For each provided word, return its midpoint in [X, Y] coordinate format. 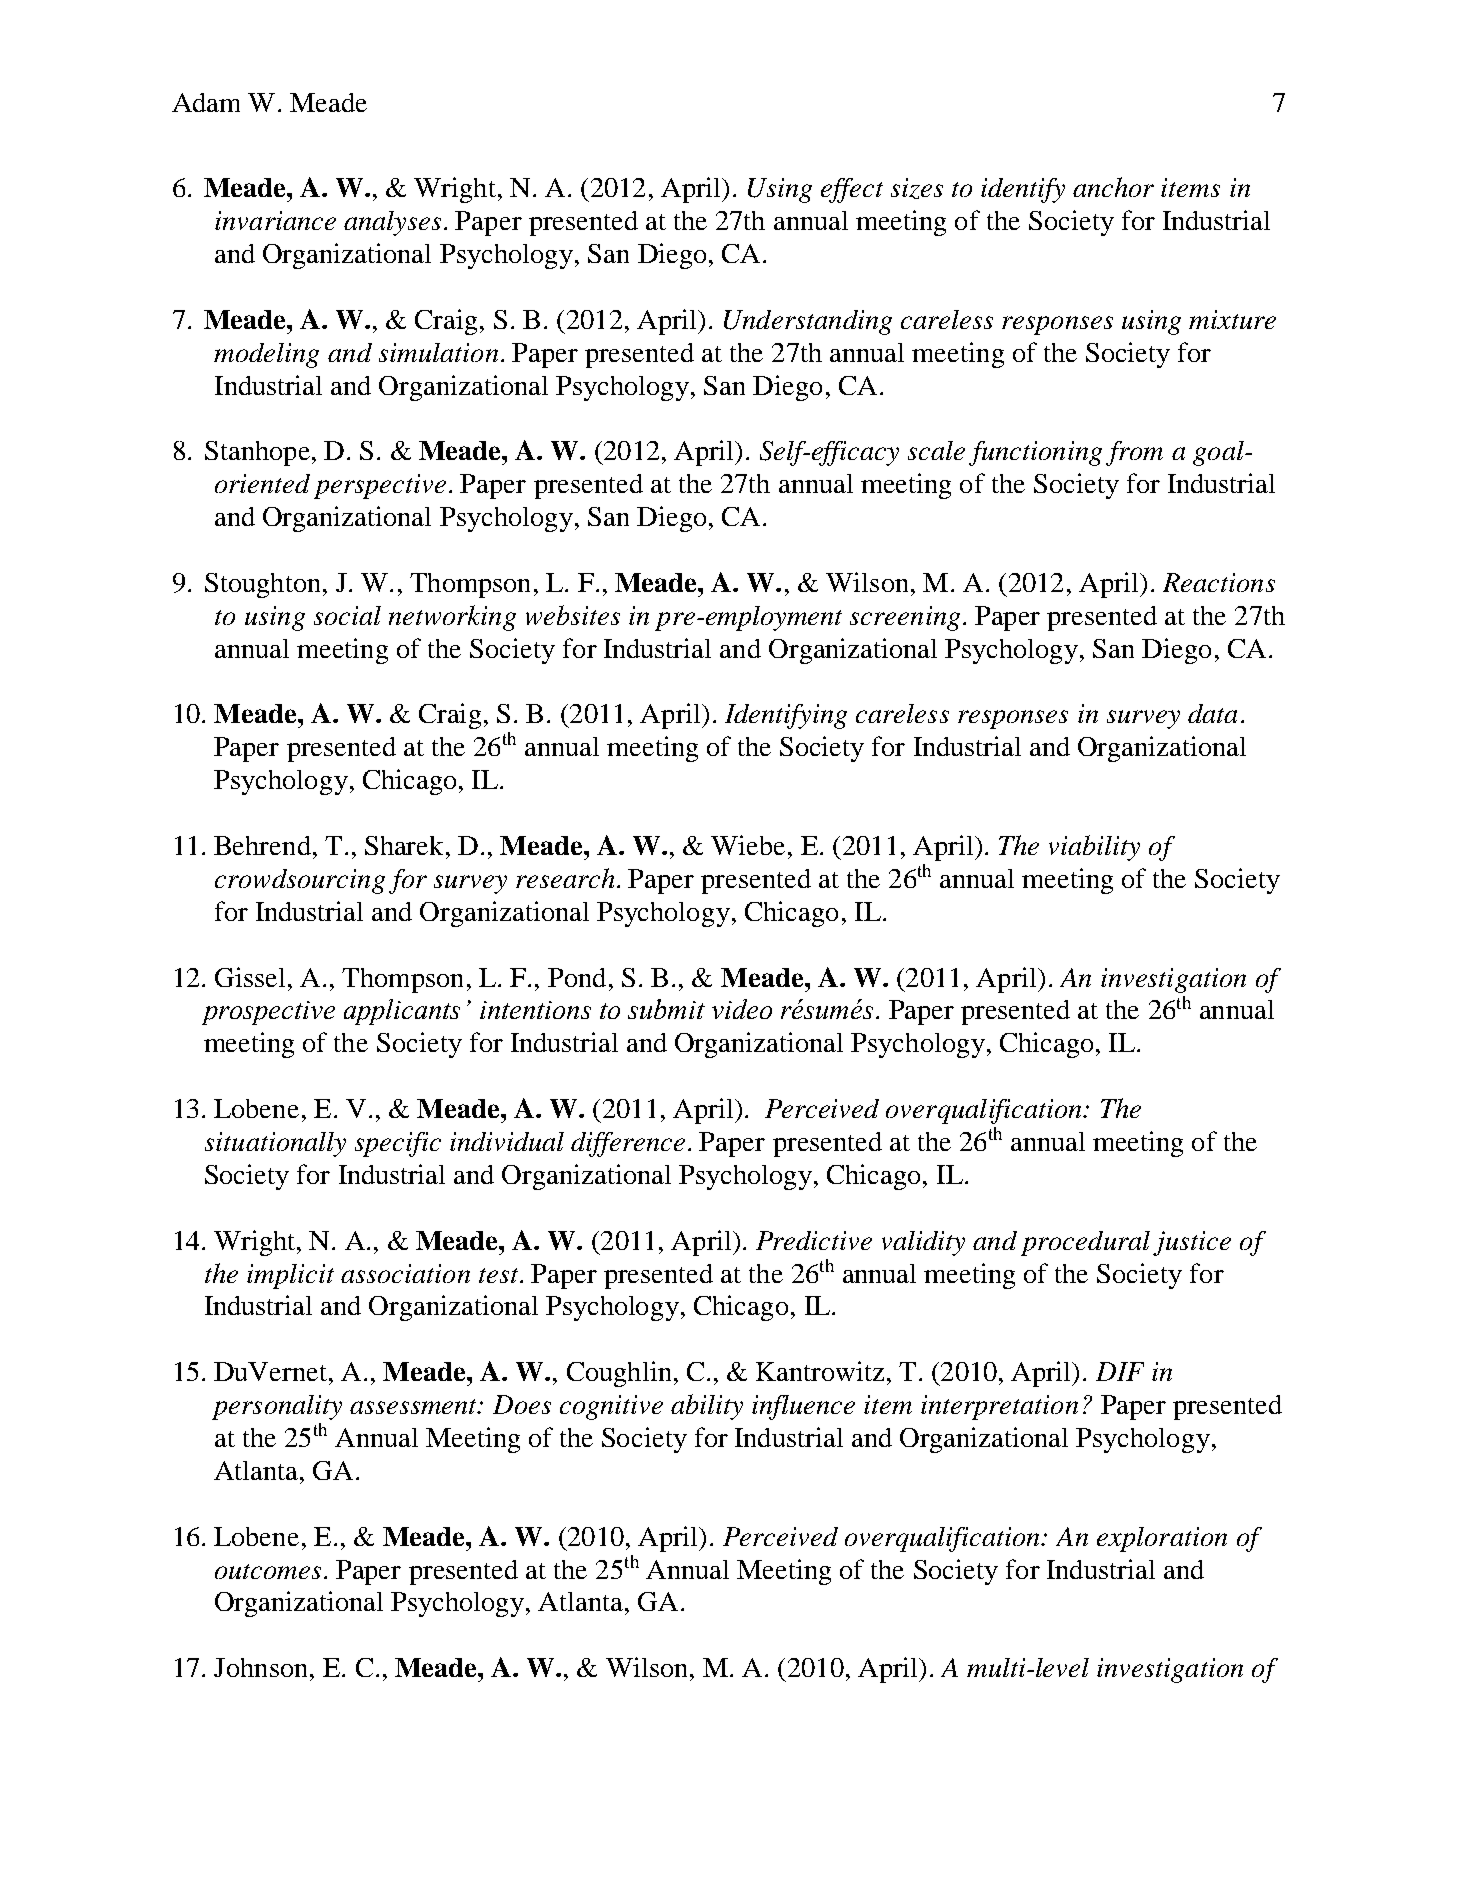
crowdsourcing [300, 881]
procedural [1085, 1243]
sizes [917, 188]
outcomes [268, 1571]
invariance [275, 220]
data [1212, 713]
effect [852, 190]
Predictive [814, 1240]
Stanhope [257, 453]
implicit [290, 1276]
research [565, 878]
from [1134, 453]
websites [573, 615]
